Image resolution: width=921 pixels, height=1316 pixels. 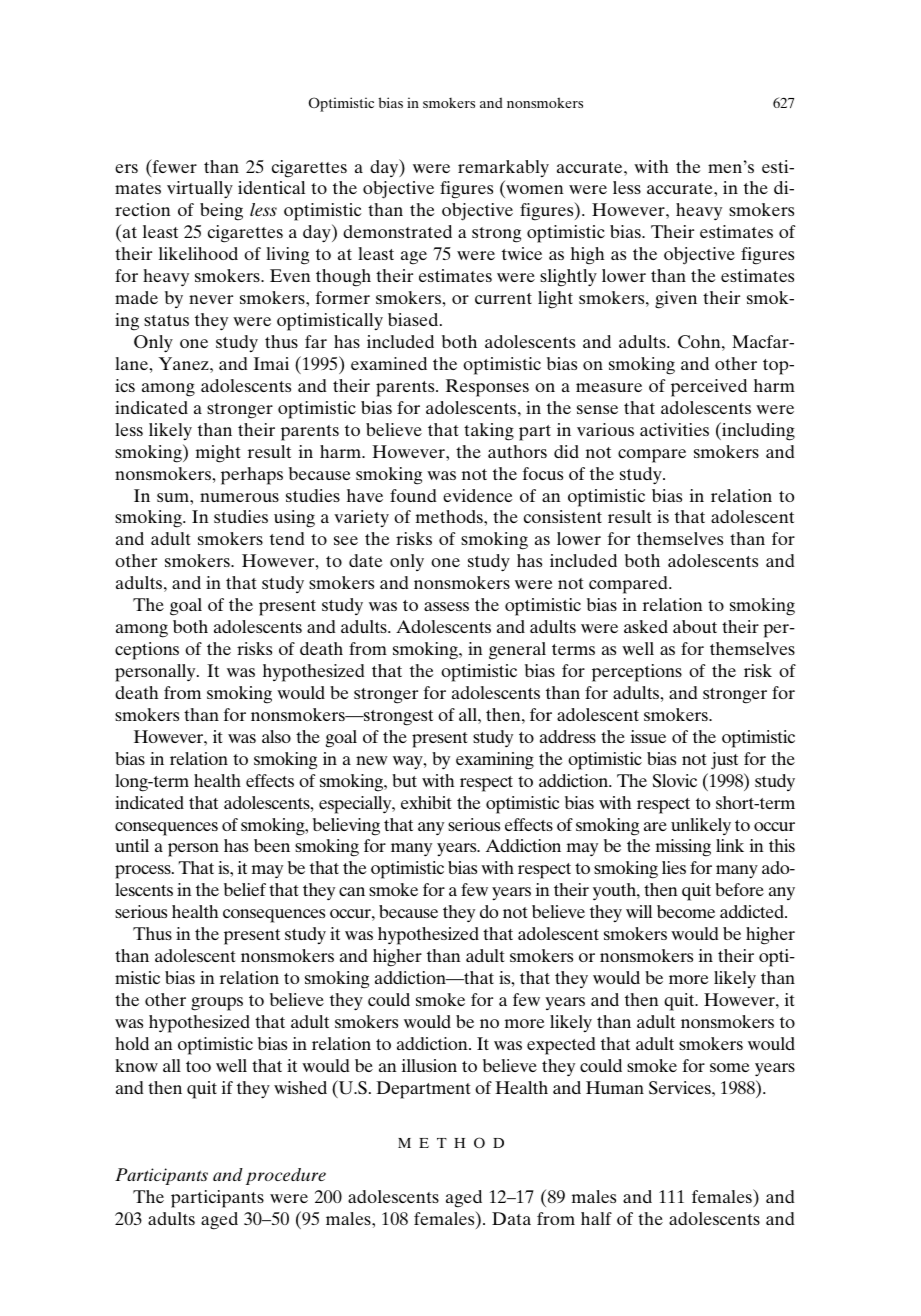 I want to click on can, so click(x=352, y=891).
